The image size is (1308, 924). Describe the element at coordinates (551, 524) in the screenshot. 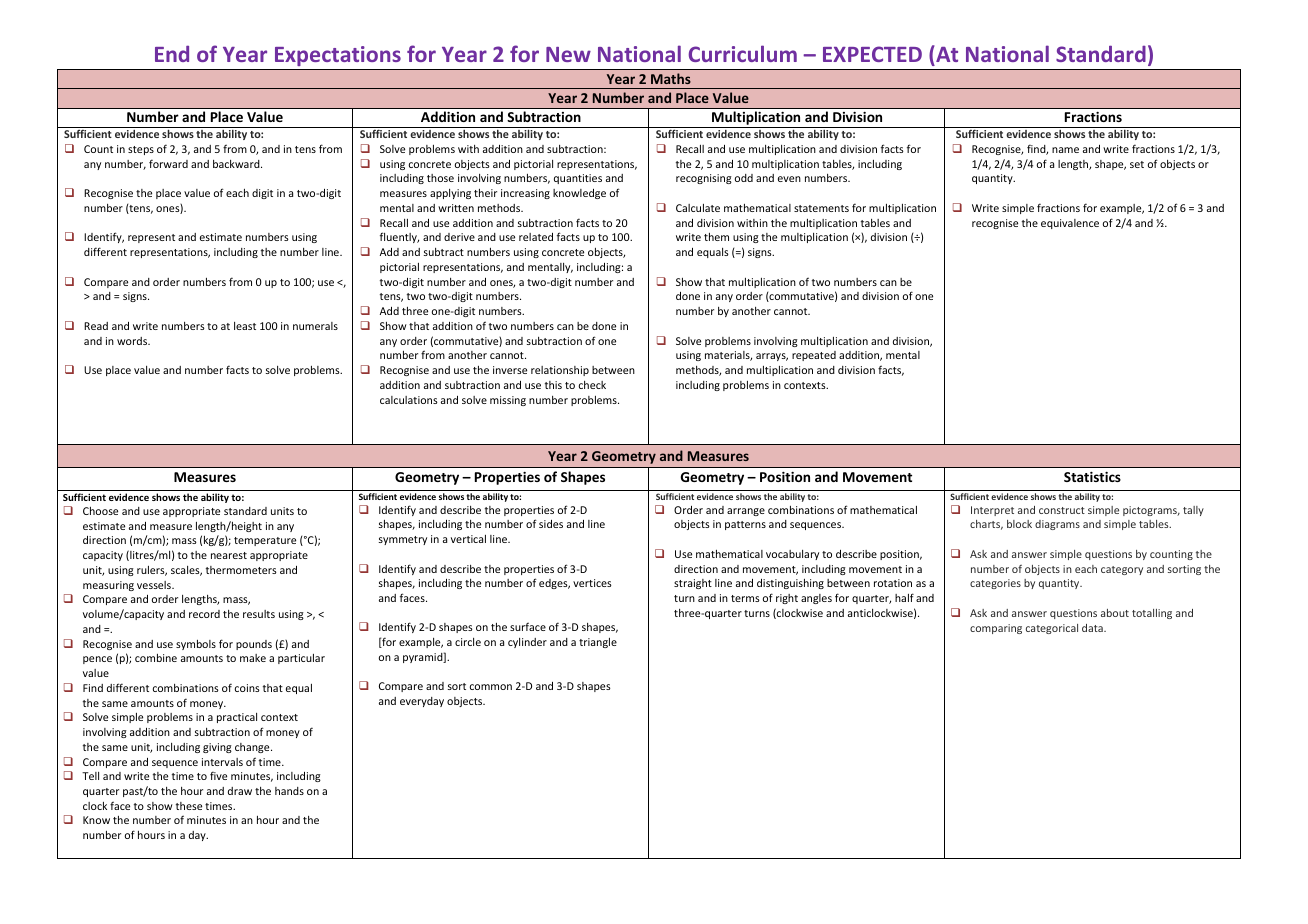

I see `sides` at that location.
